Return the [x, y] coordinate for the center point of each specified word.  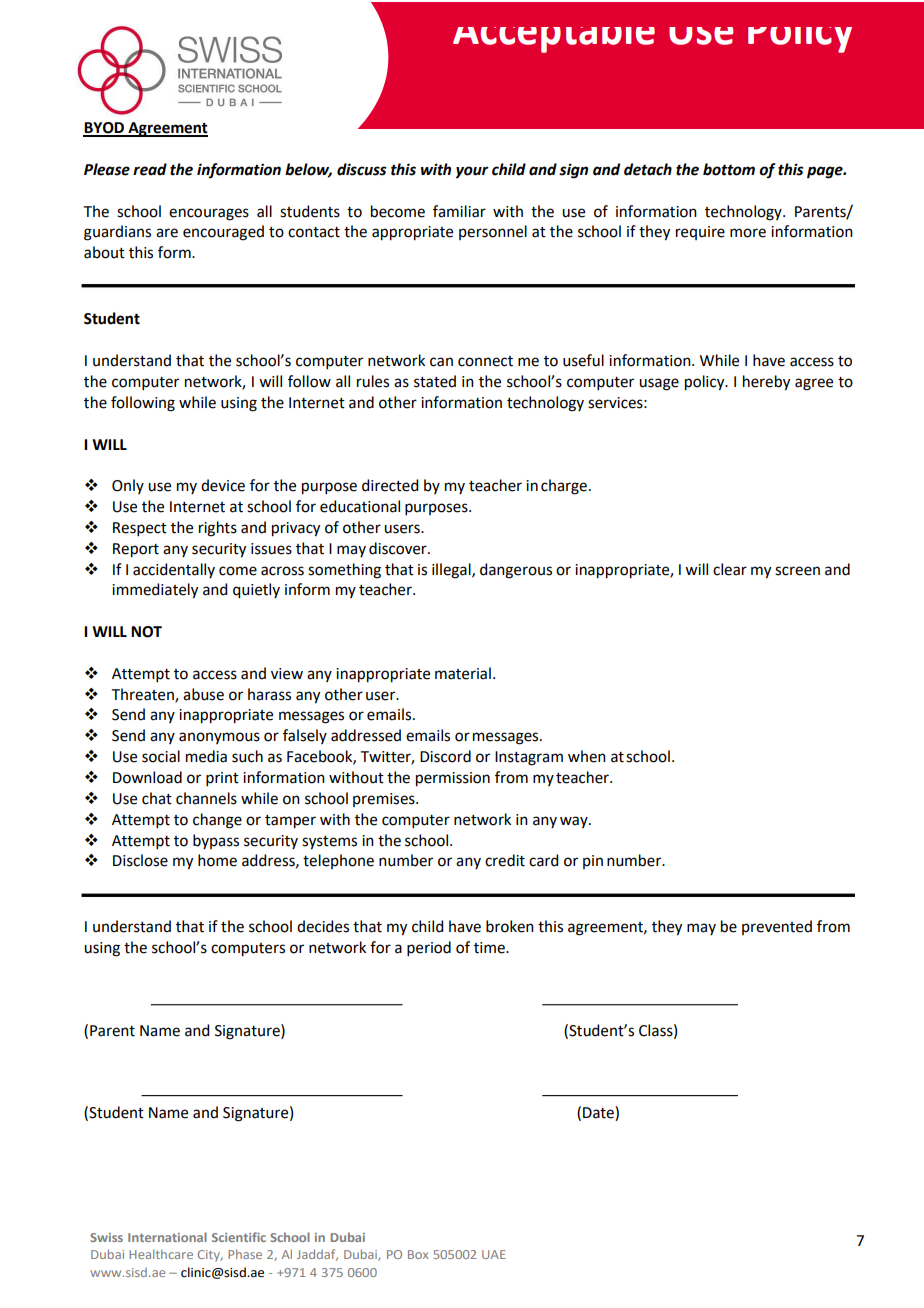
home [217, 860]
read [150, 169]
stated [435, 381]
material [463, 673]
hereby [766, 383]
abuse [203, 694]
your [472, 172]
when [587, 756]
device [223, 485]
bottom [729, 169]
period [429, 948]
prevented [777, 927]
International [167, 1237]
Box [418, 1254]
